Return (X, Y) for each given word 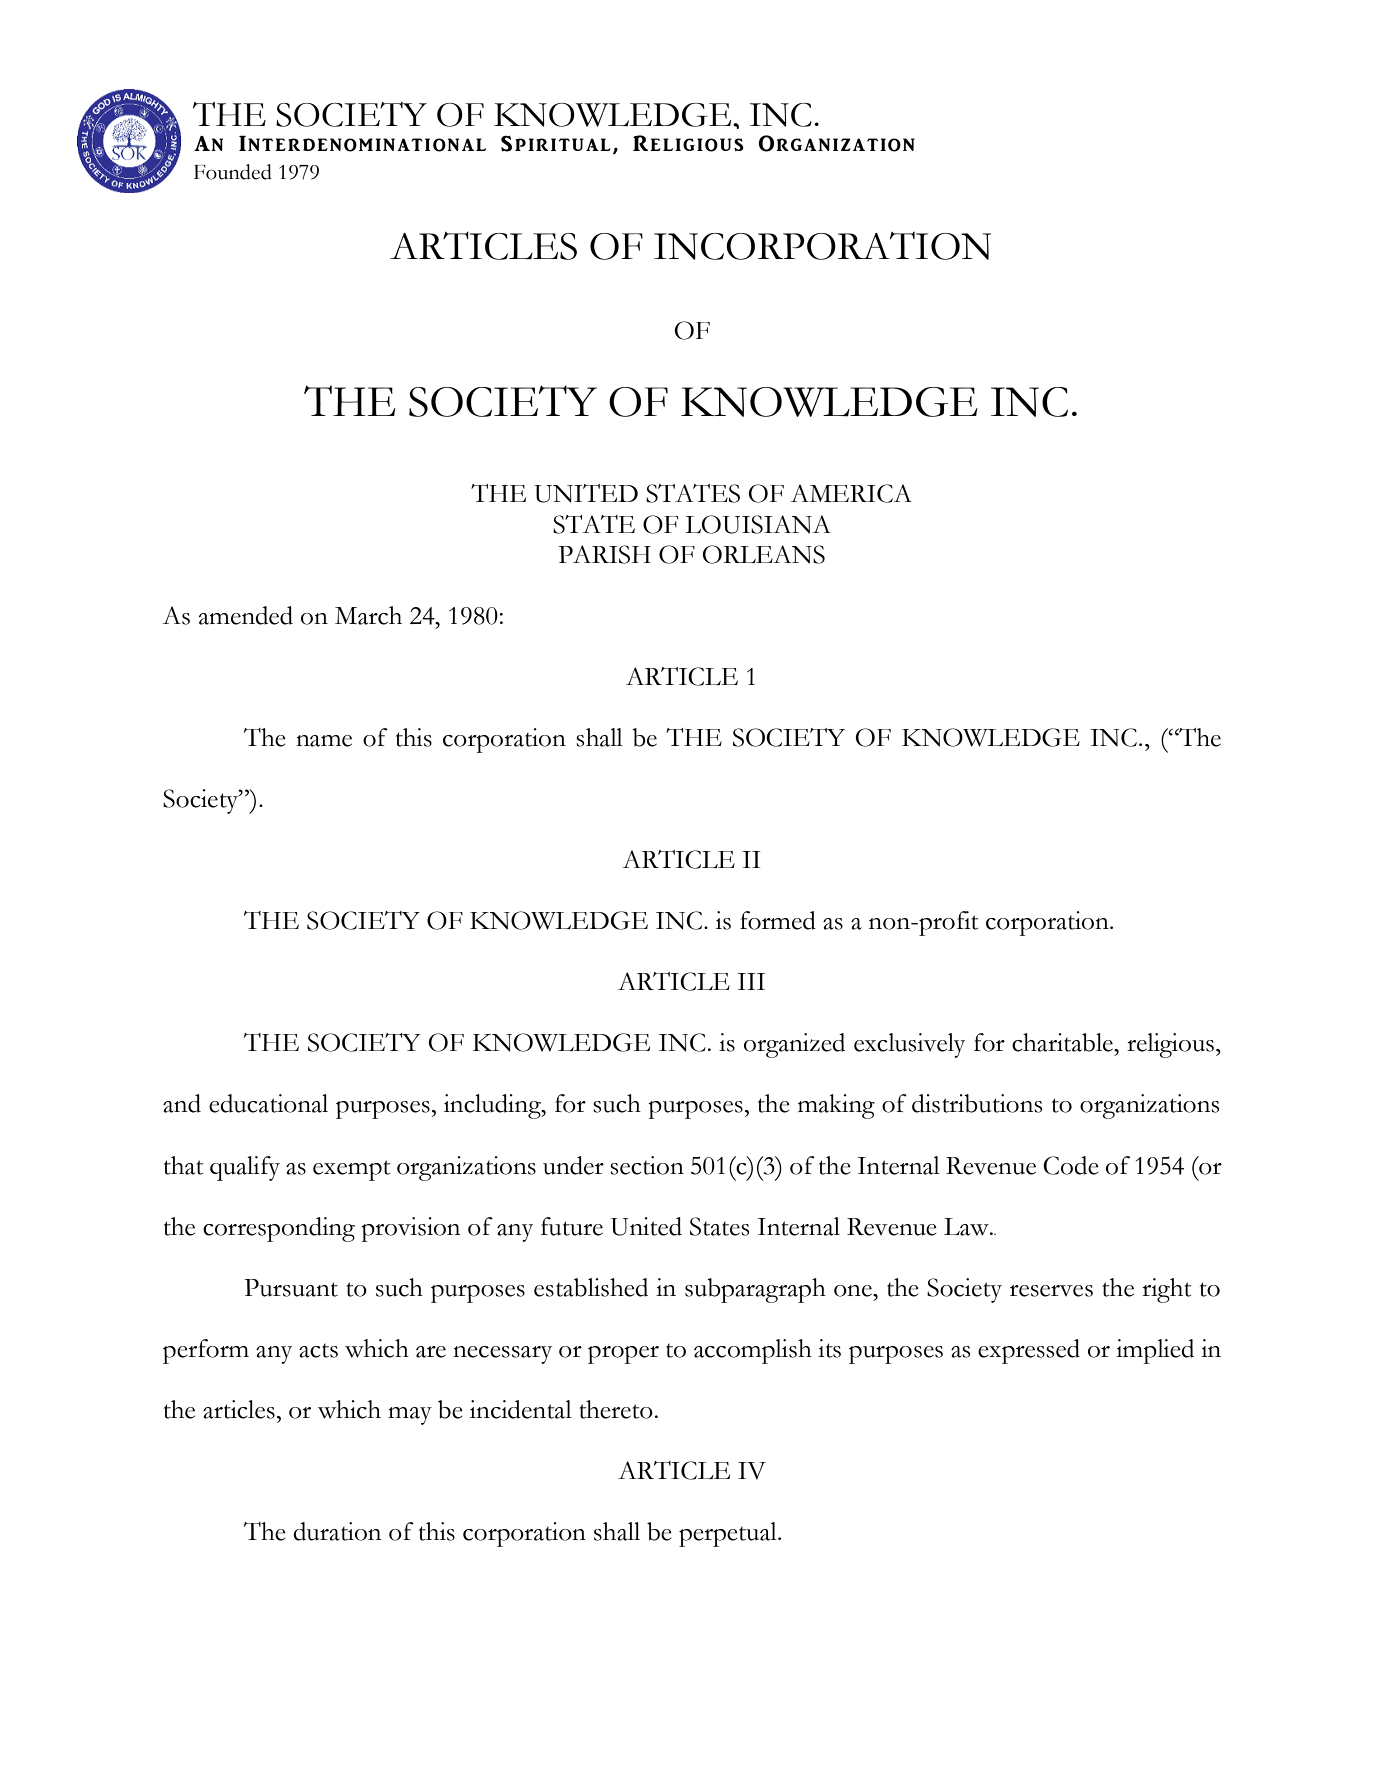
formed (778, 920)
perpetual (729, 1534)
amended (246, 615)
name (324, 741)
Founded (233, 172)
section (647, 1165)
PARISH (604, 554)
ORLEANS (763, 554)
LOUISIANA (758, 524)
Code (1071, 1165)
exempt (351, 1170)
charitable (1063, 1042)
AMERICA (851, 493)
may (410, 1416)
